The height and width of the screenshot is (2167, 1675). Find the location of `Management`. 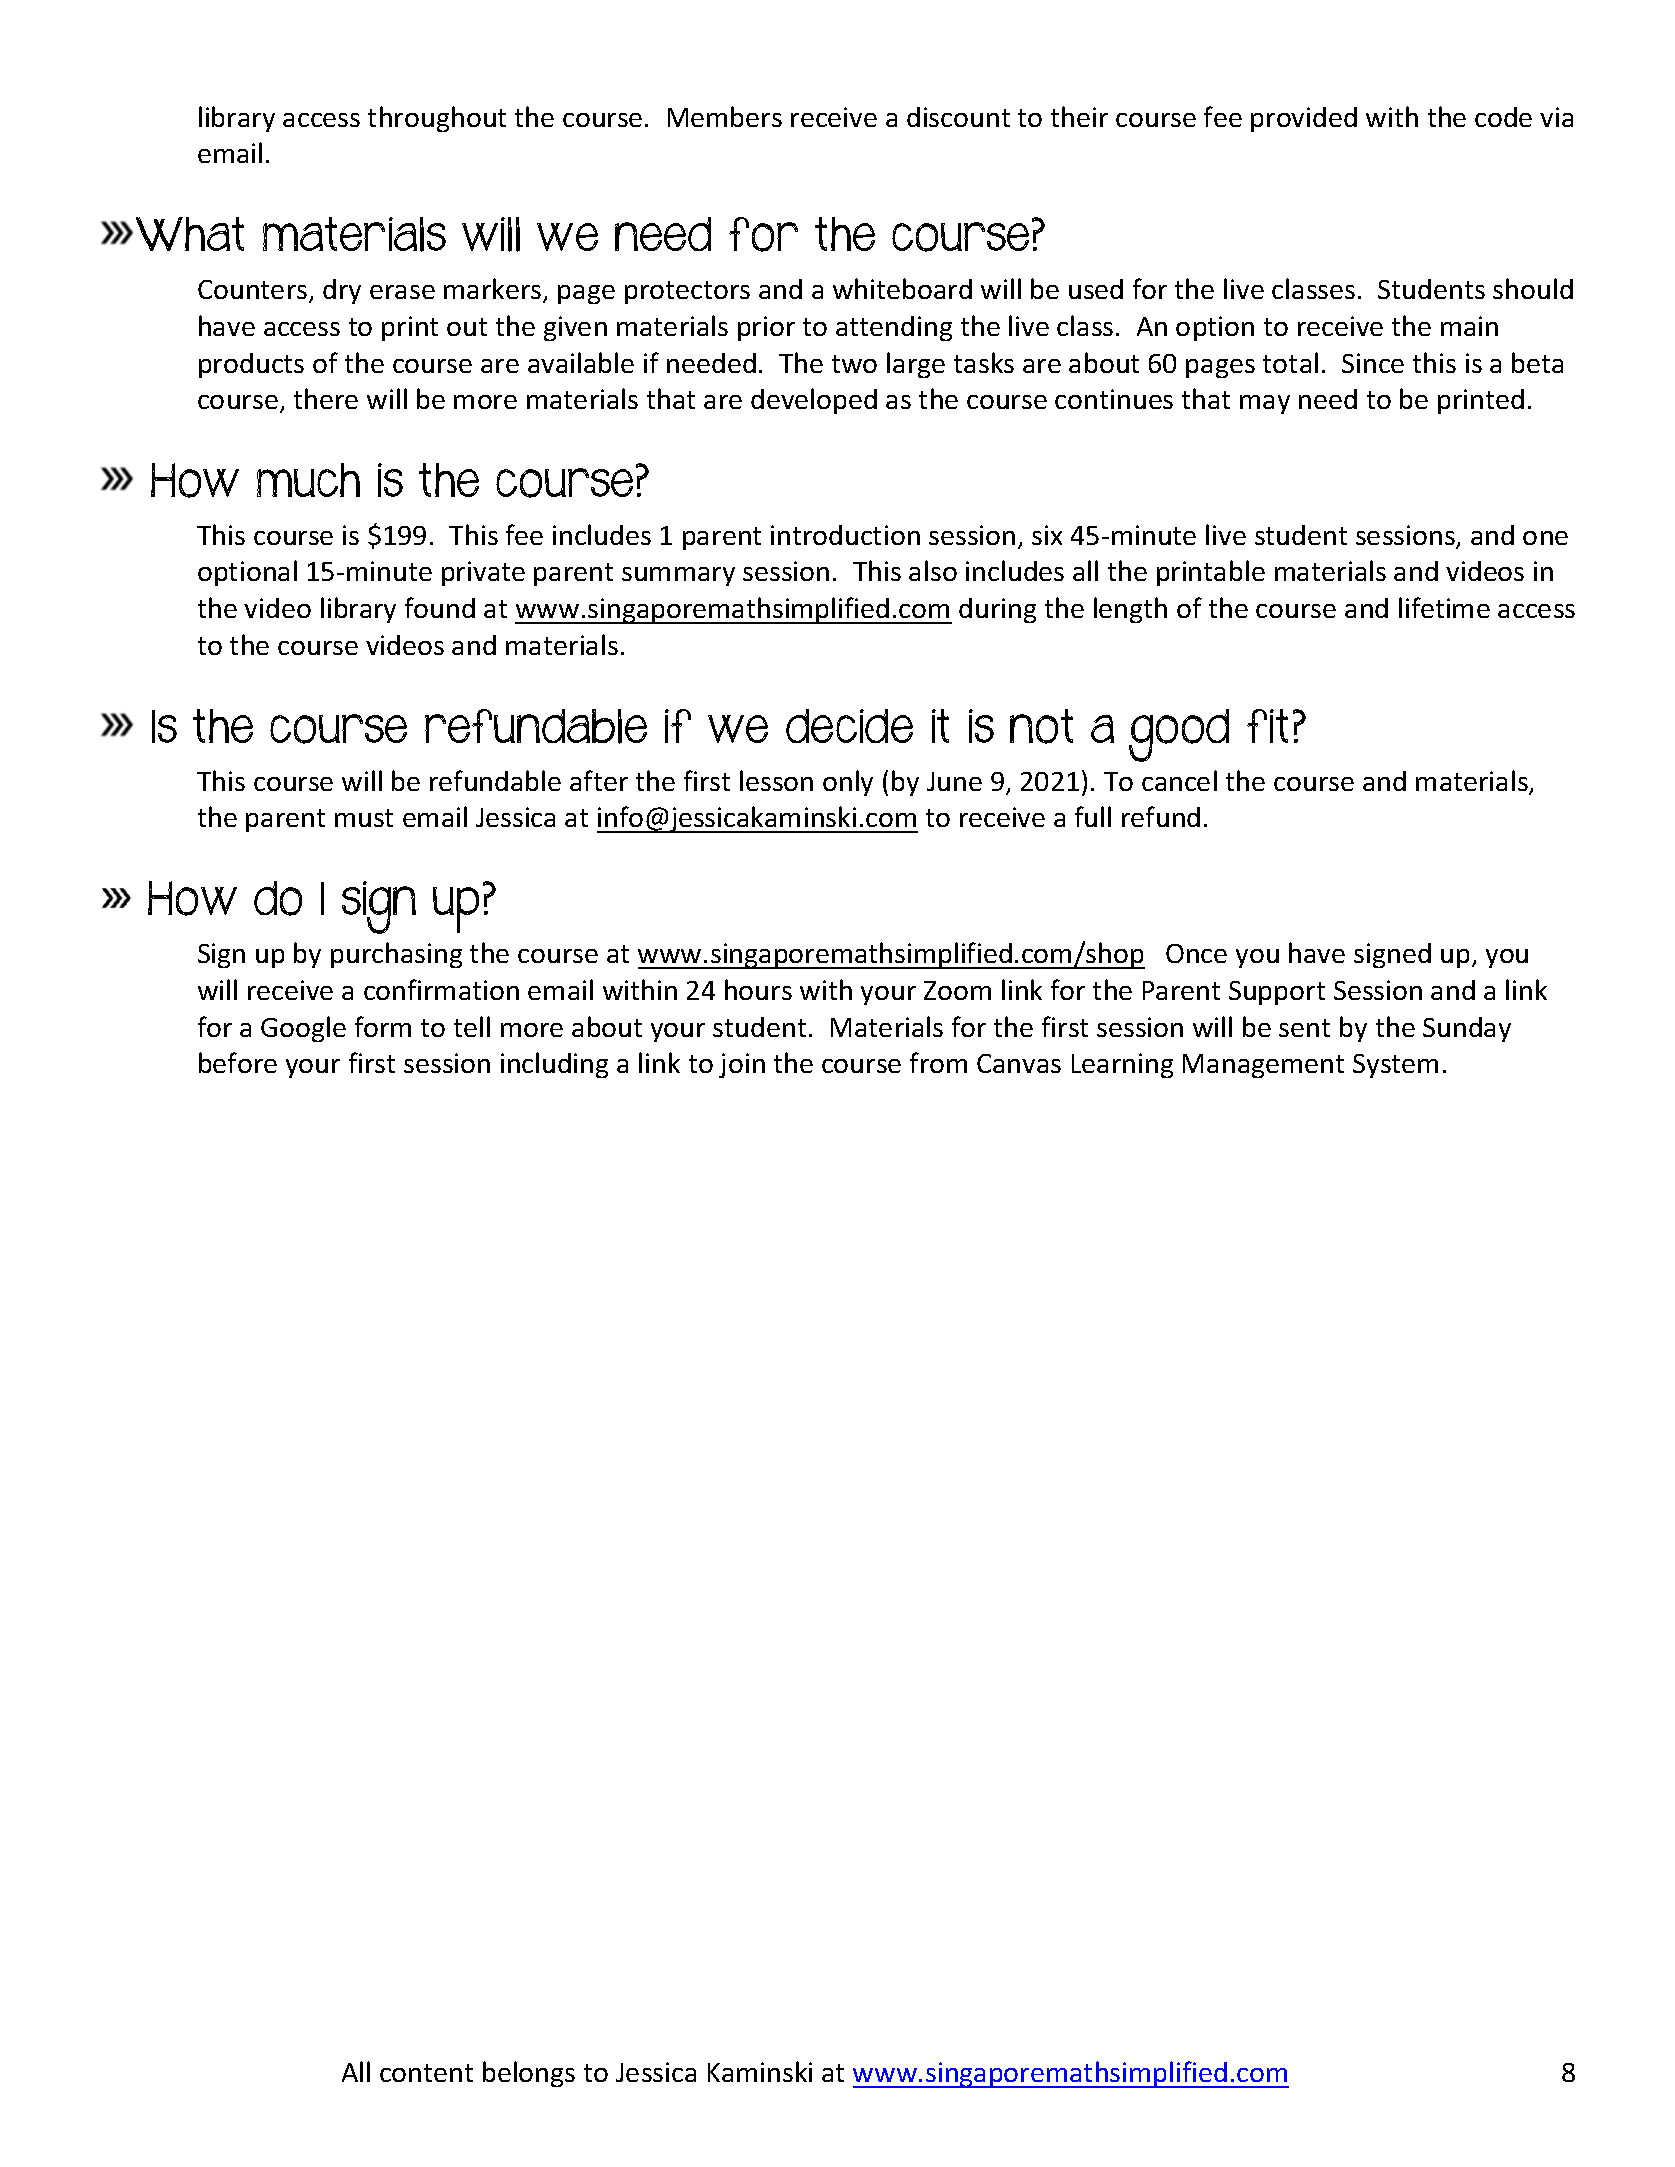

Management is located at coordinates (1263, 1066).
